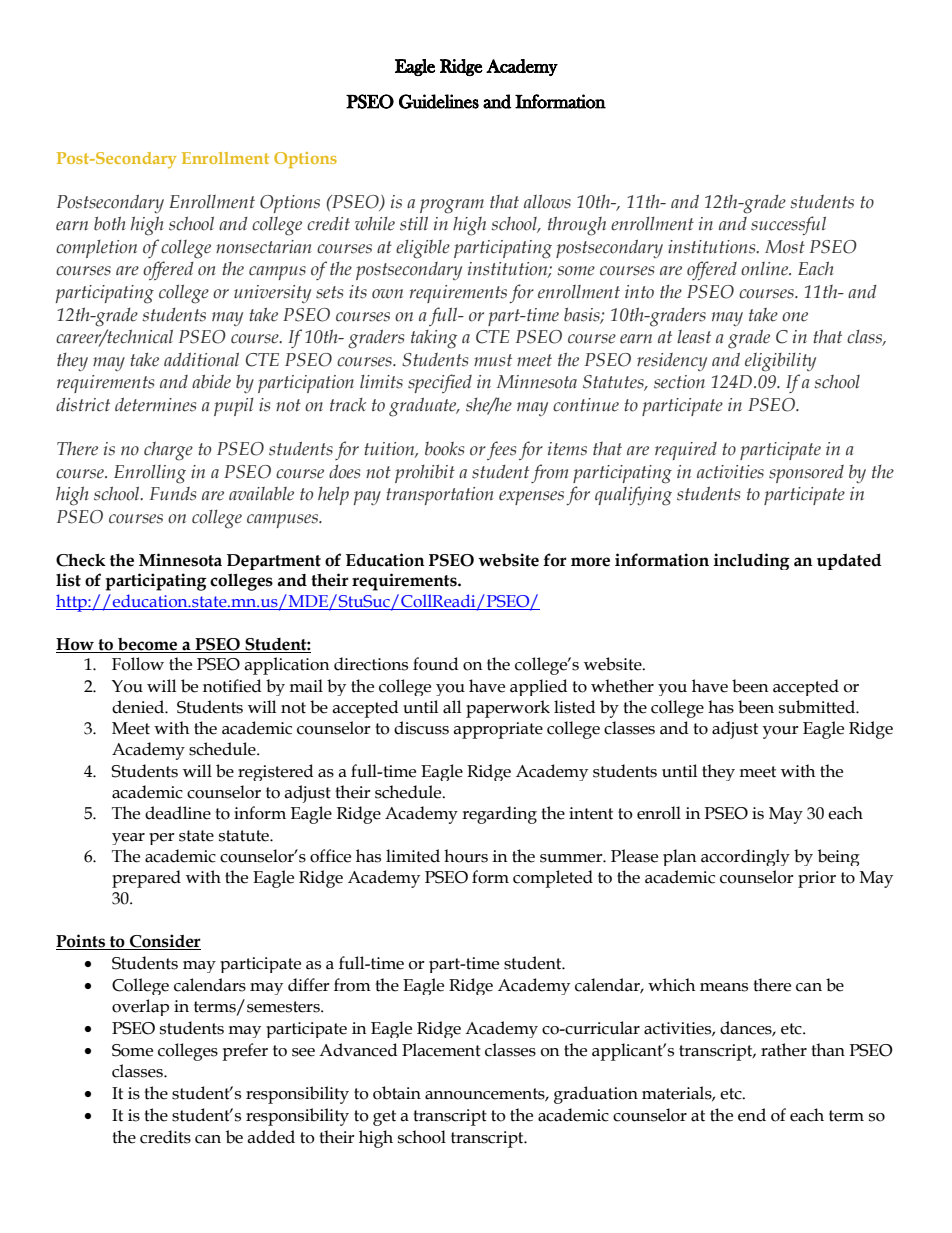 Image resolution: width=952 pixels, height=1233 pixels. I want to click on charge, so click(168, 451).
